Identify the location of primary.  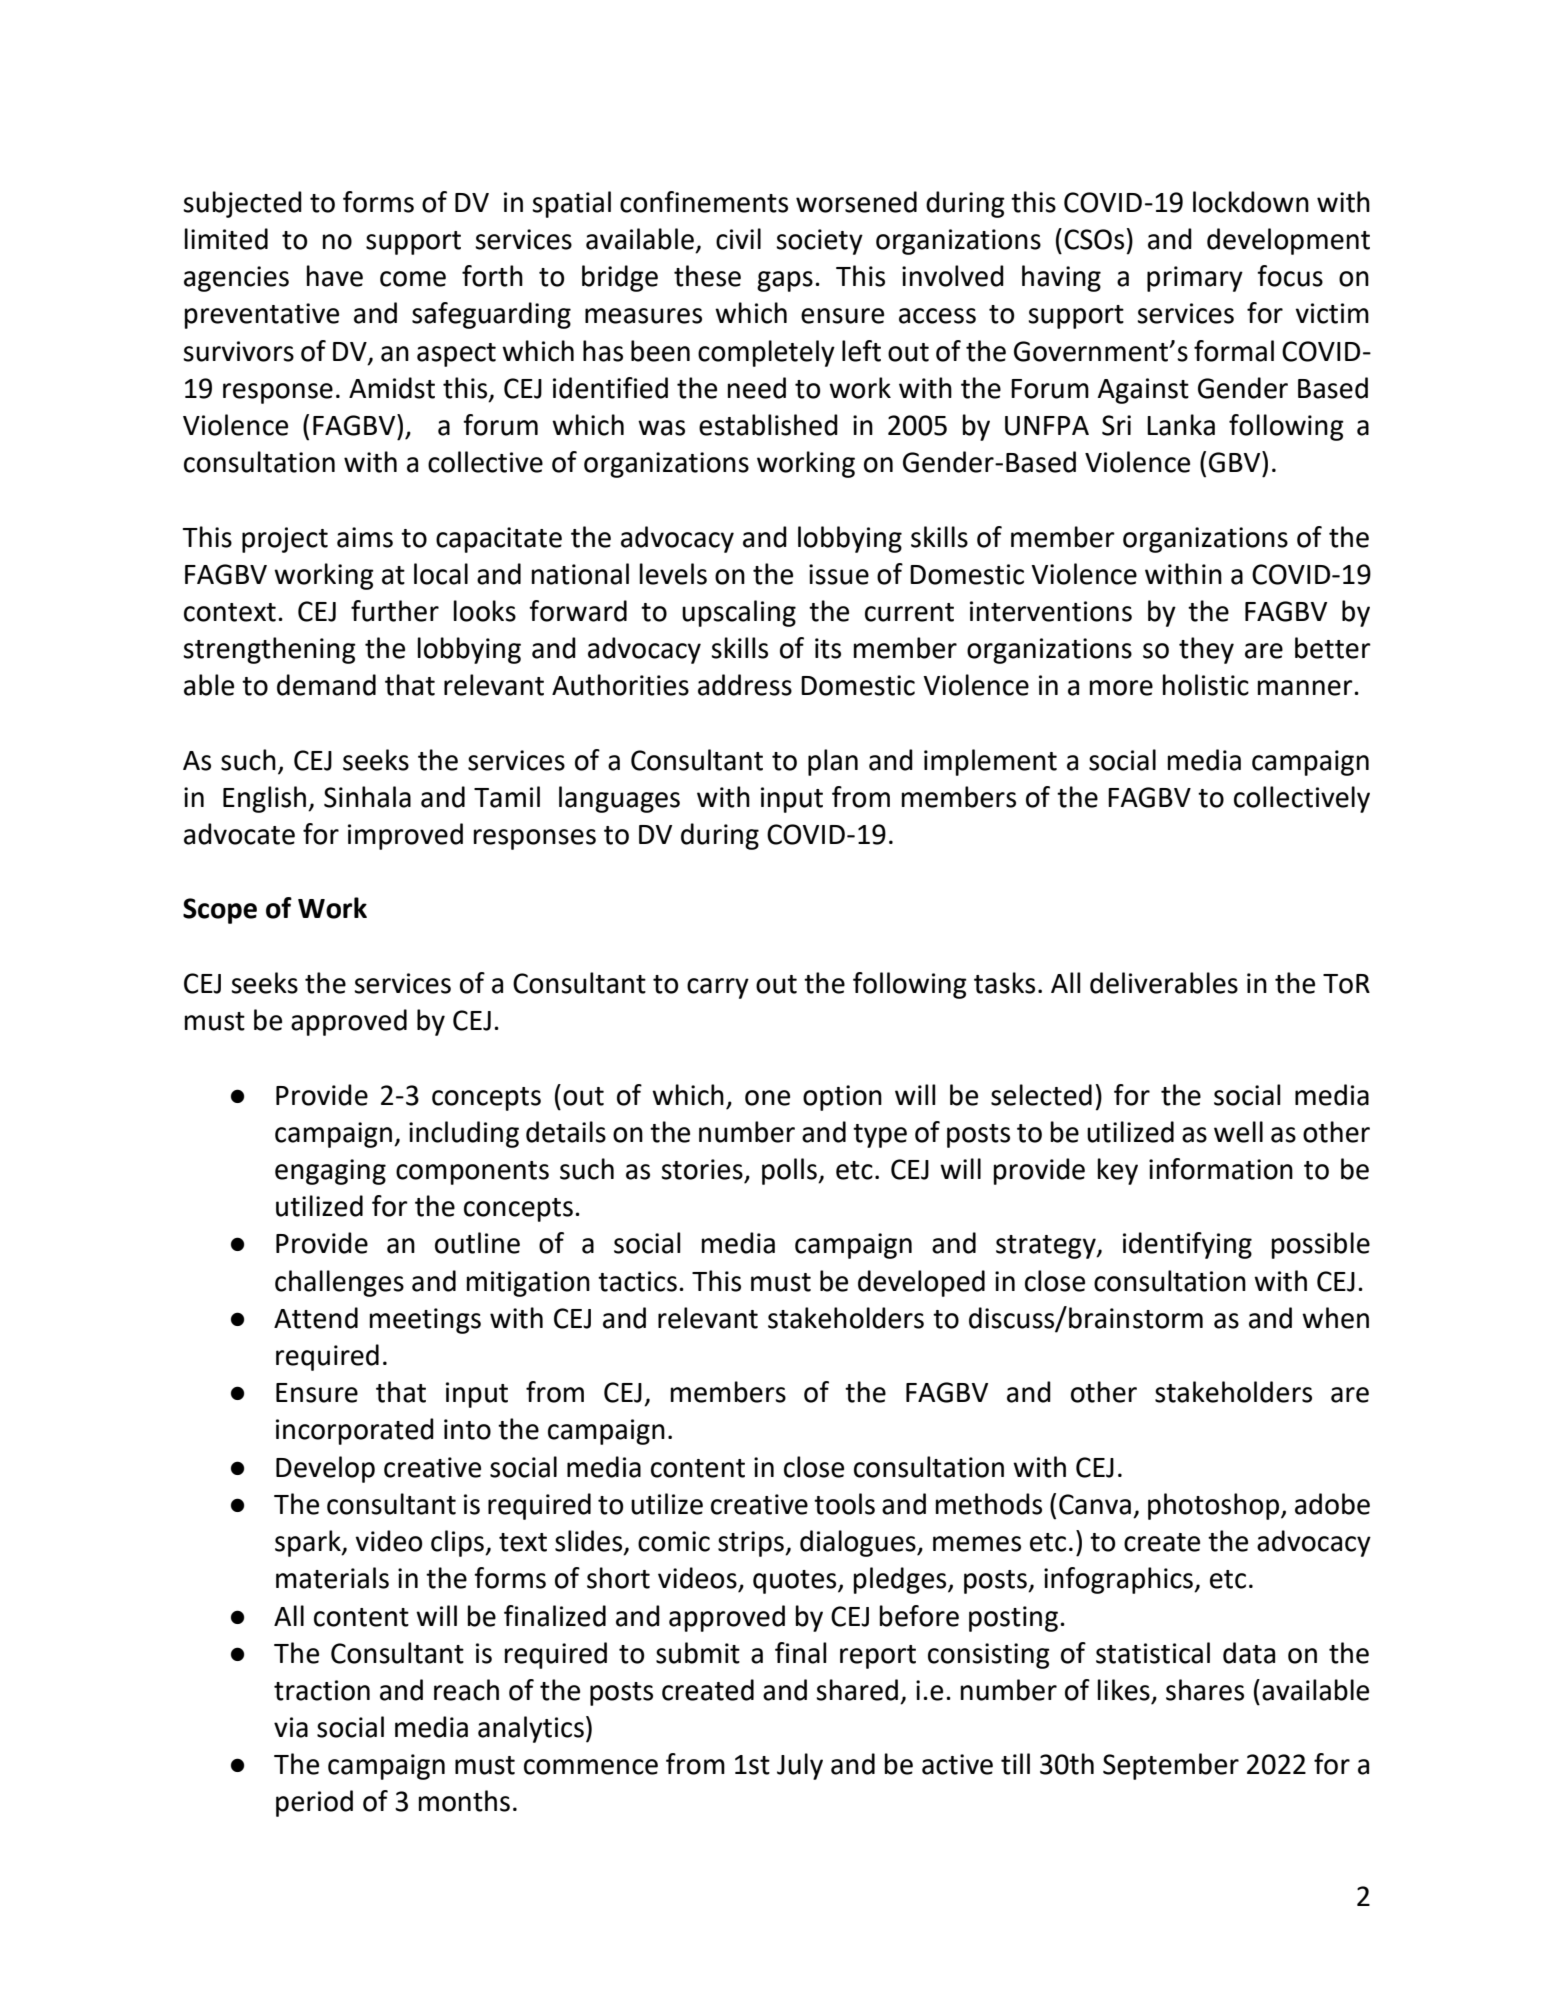
(1195, 279).
